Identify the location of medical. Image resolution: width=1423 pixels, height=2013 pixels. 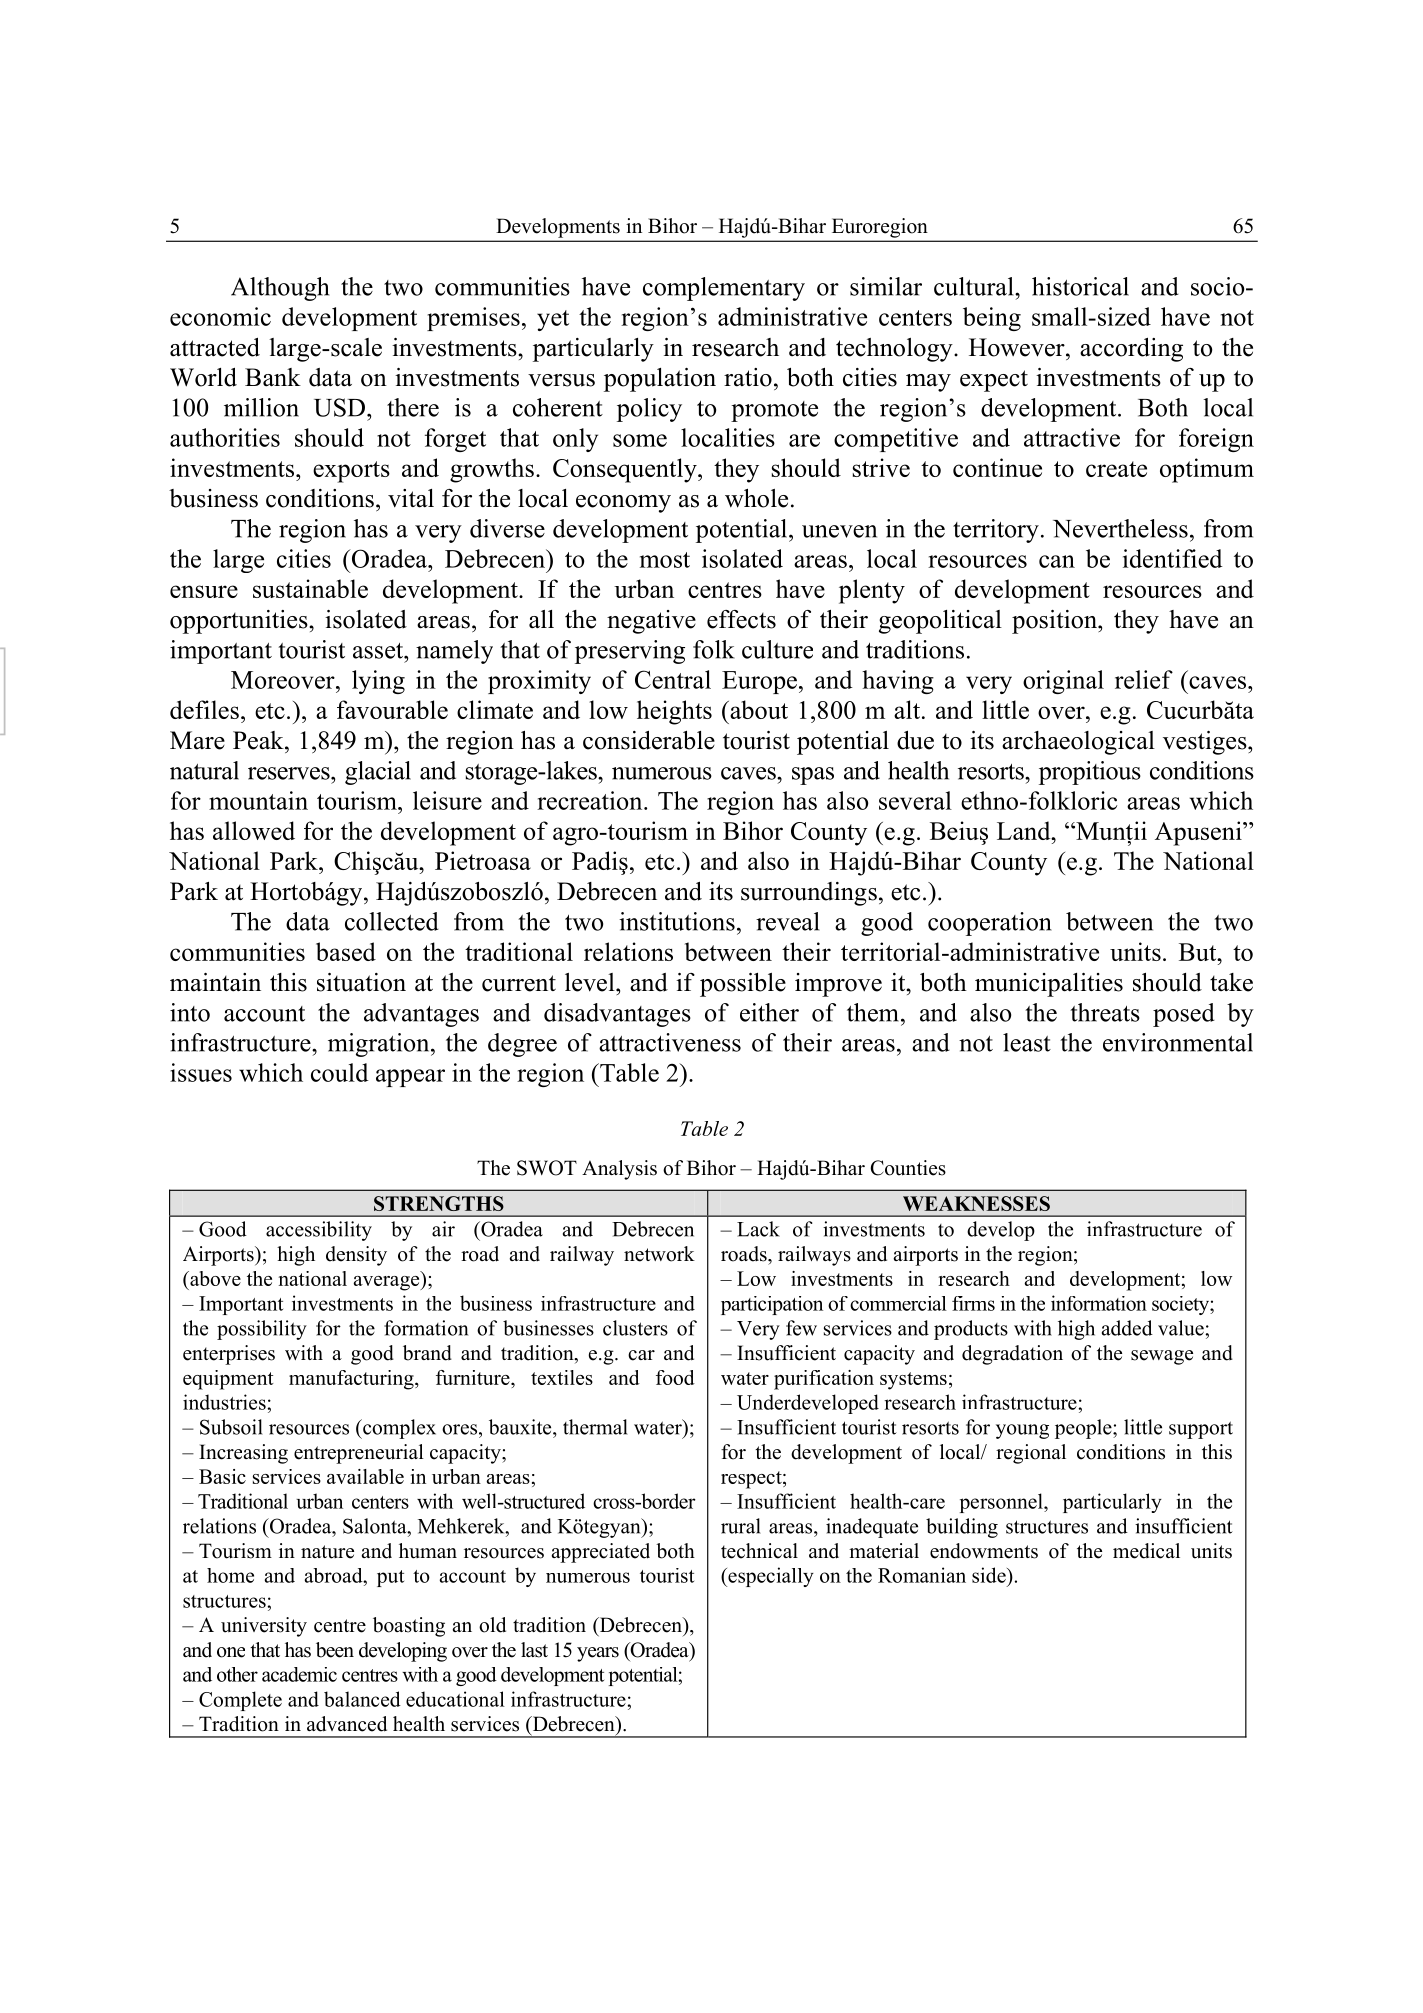
(1146, 1551).
